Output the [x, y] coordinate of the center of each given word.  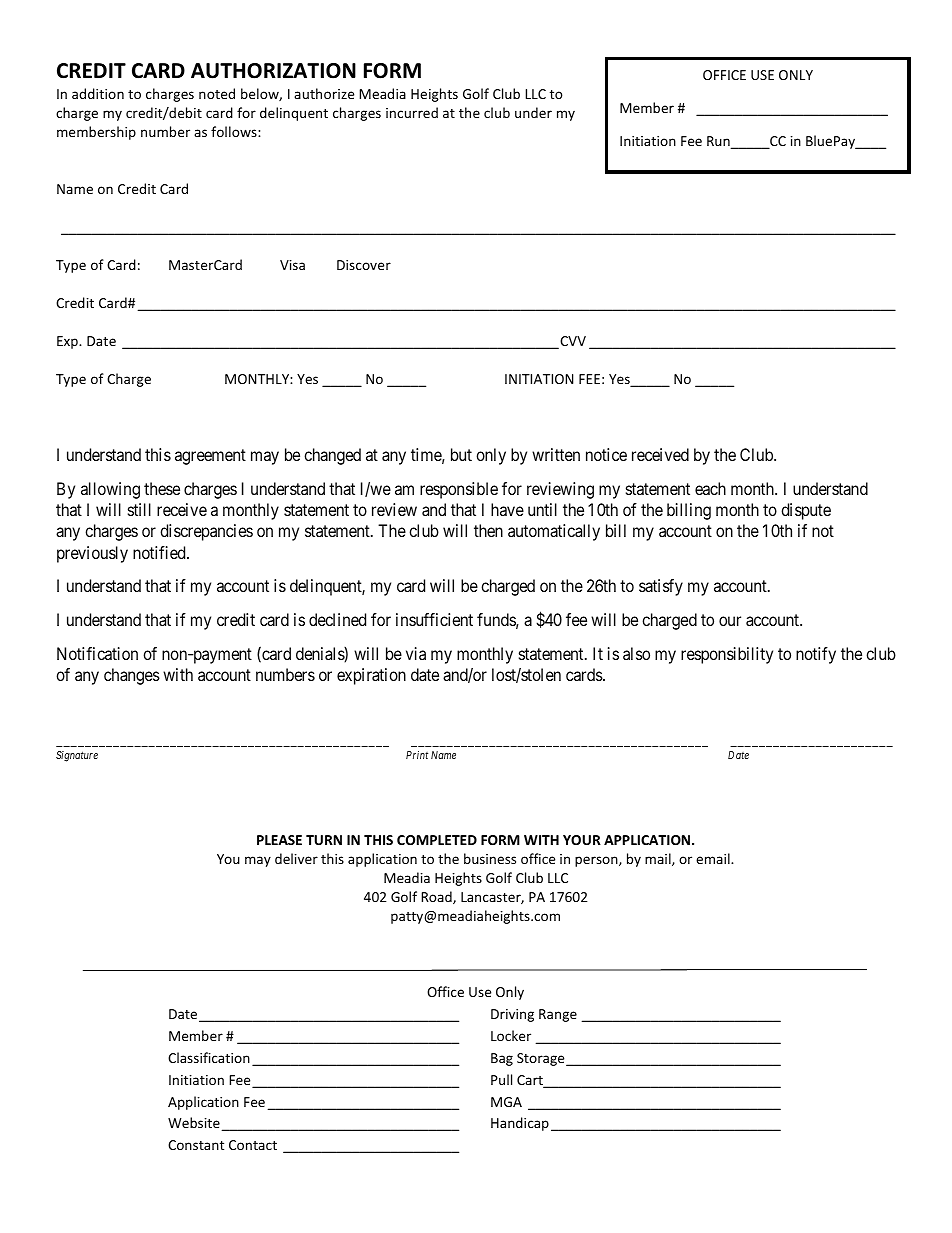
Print [417, 755]
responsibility [727, 655]
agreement [210, 457]
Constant [196, 1145]
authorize [324, 93]
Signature [77, 756]
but [461, 454]
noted [217, 93]
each [710, 488]
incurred [412, 112]
